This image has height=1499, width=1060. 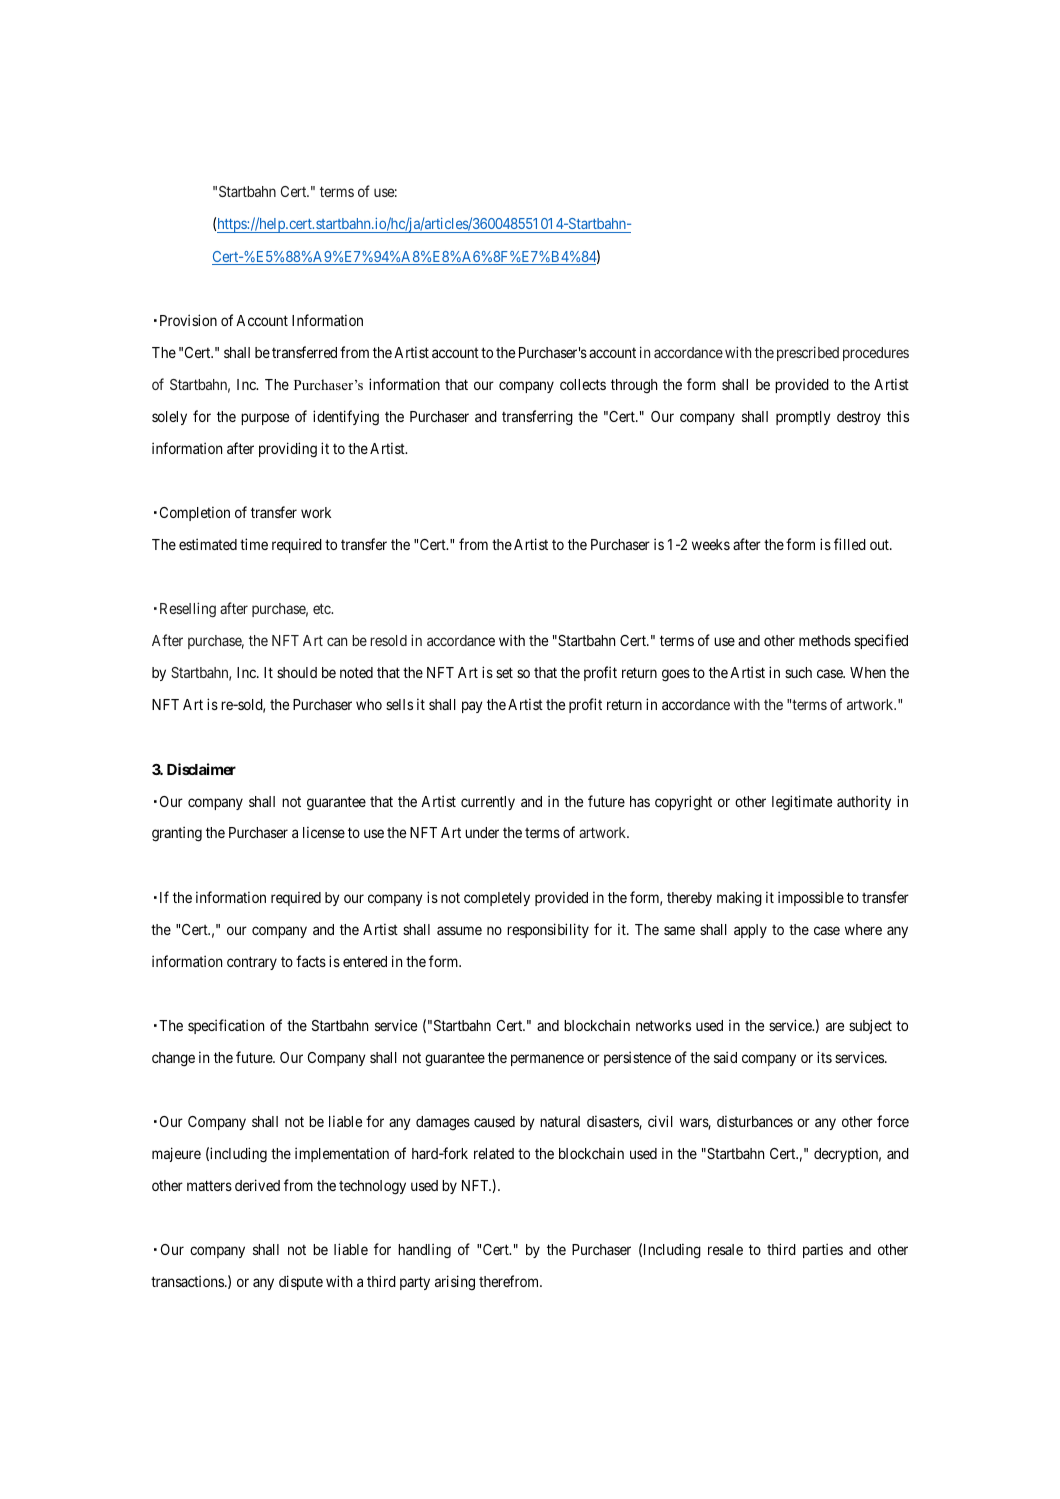 What do you see at coordinates (802, 803) in the image?
I see `legitimate` at bounding box center [802, 803].
